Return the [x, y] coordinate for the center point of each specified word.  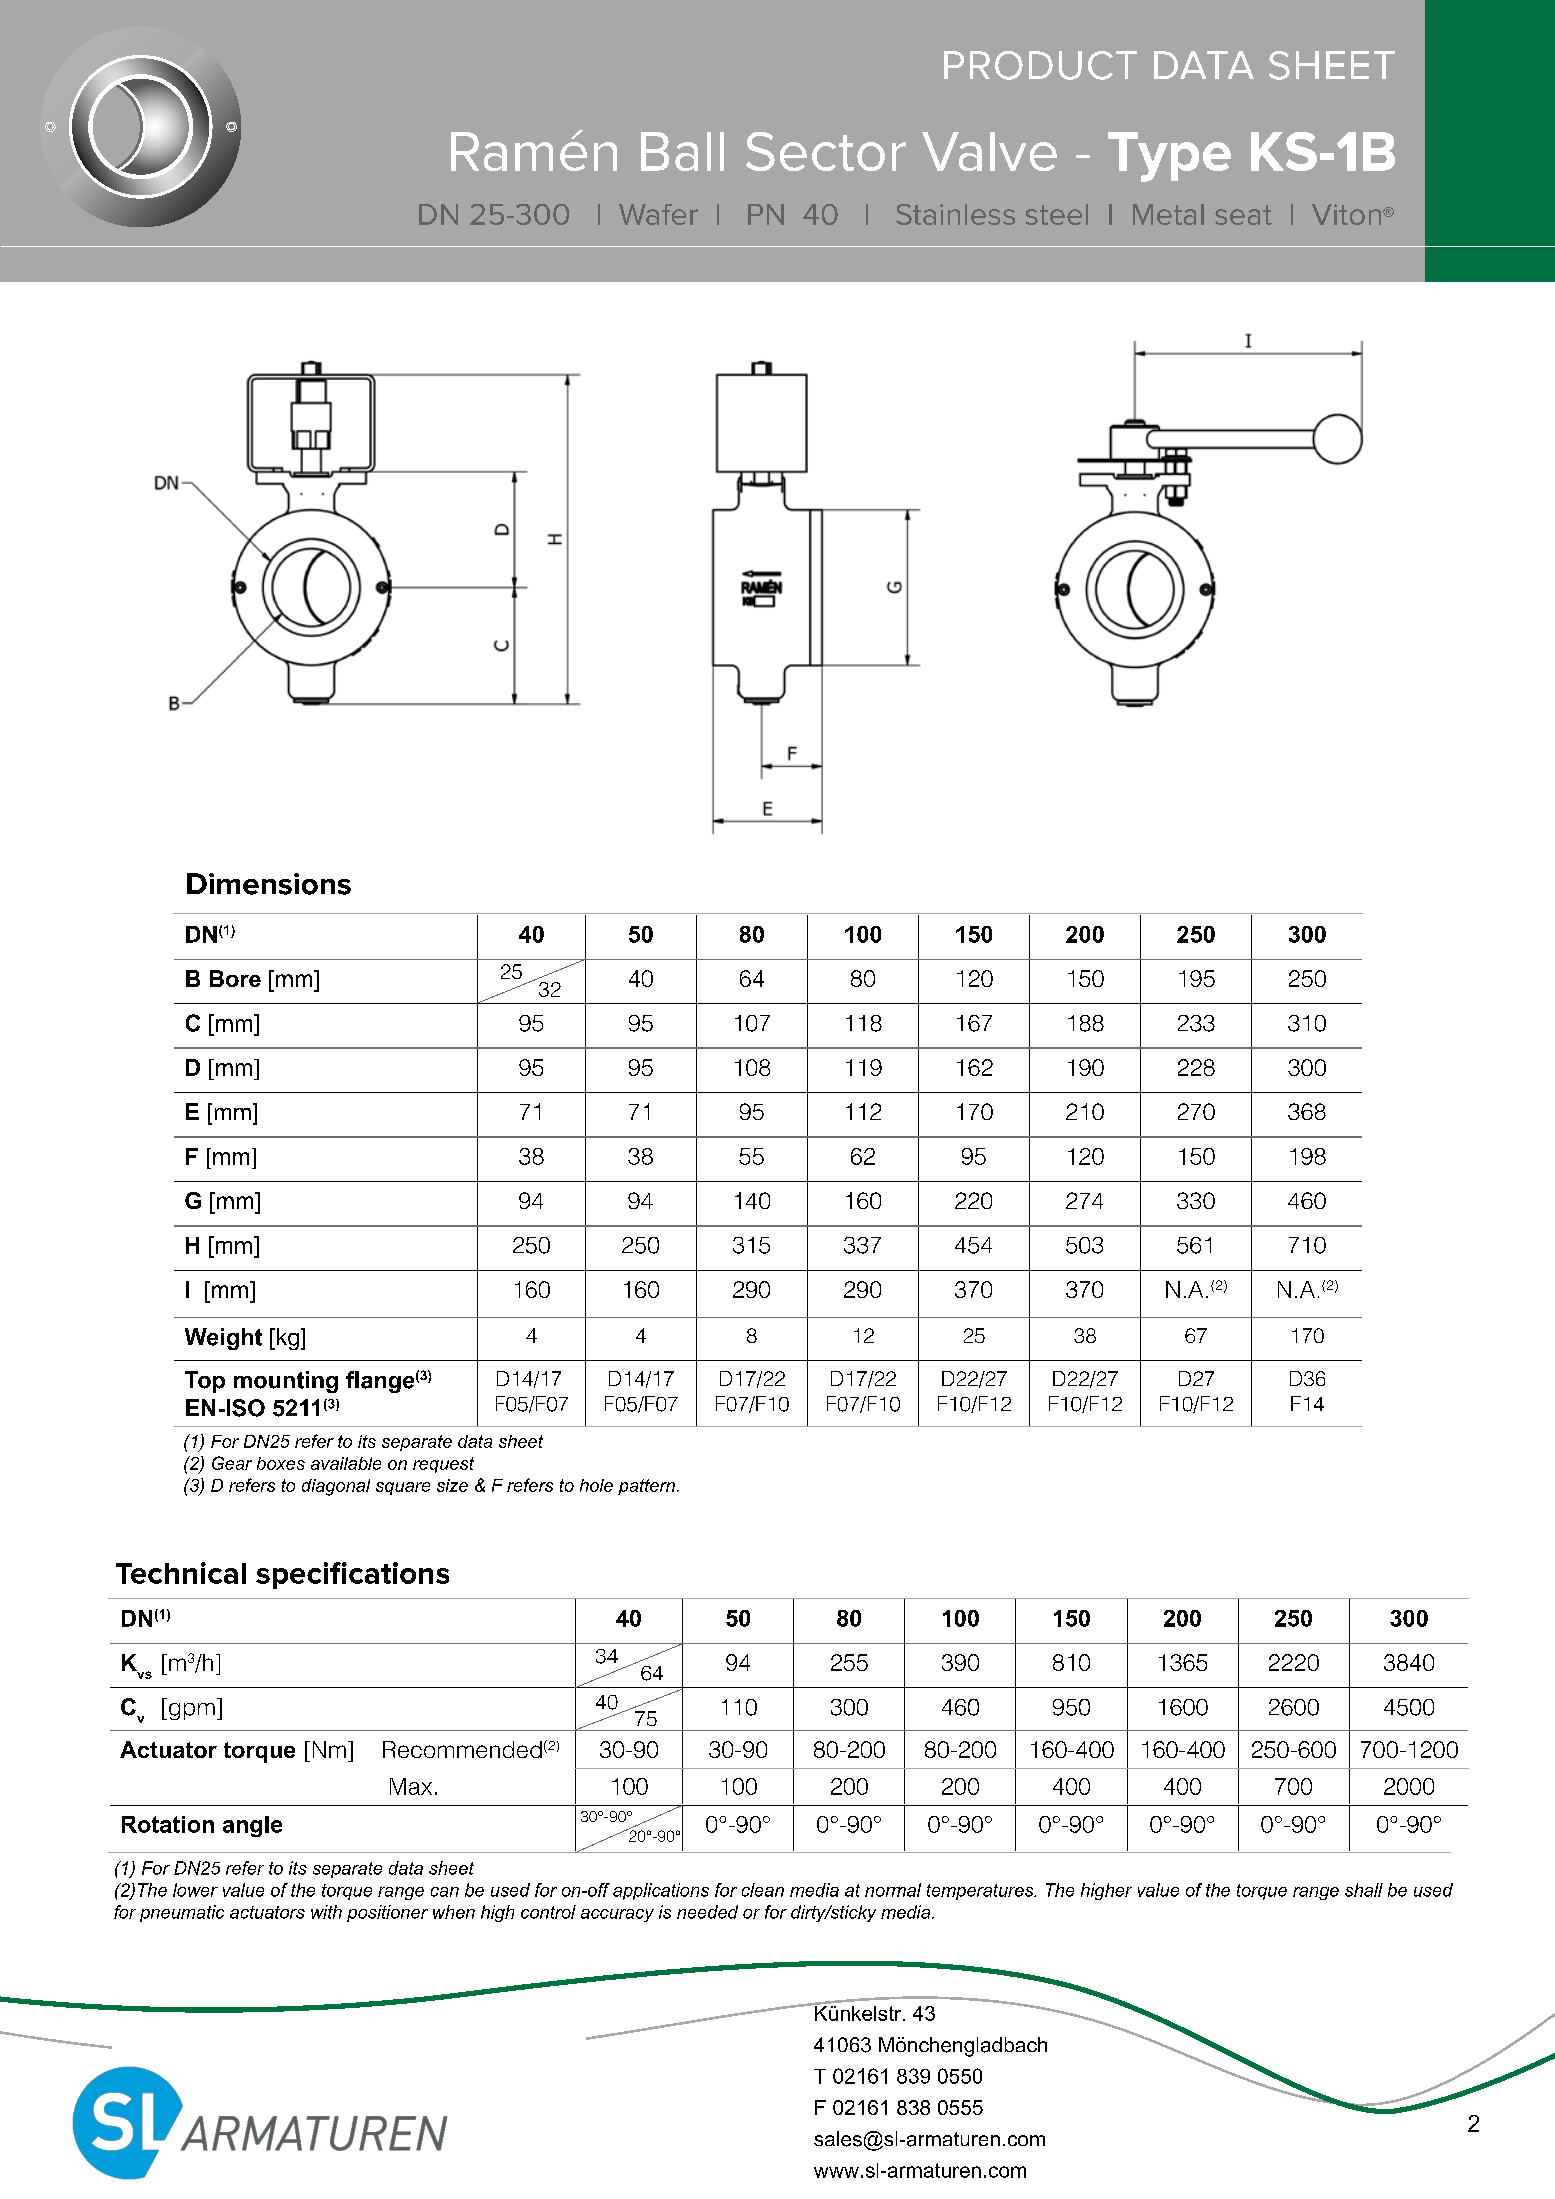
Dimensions [269, 884]
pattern [646, 1487]
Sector [826, 151]
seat [1243, 215]
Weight [223, 1339]
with [326, 1912]
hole [596, 1485]
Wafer [658, 214]
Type [1169, 157]
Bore [235, 978]
